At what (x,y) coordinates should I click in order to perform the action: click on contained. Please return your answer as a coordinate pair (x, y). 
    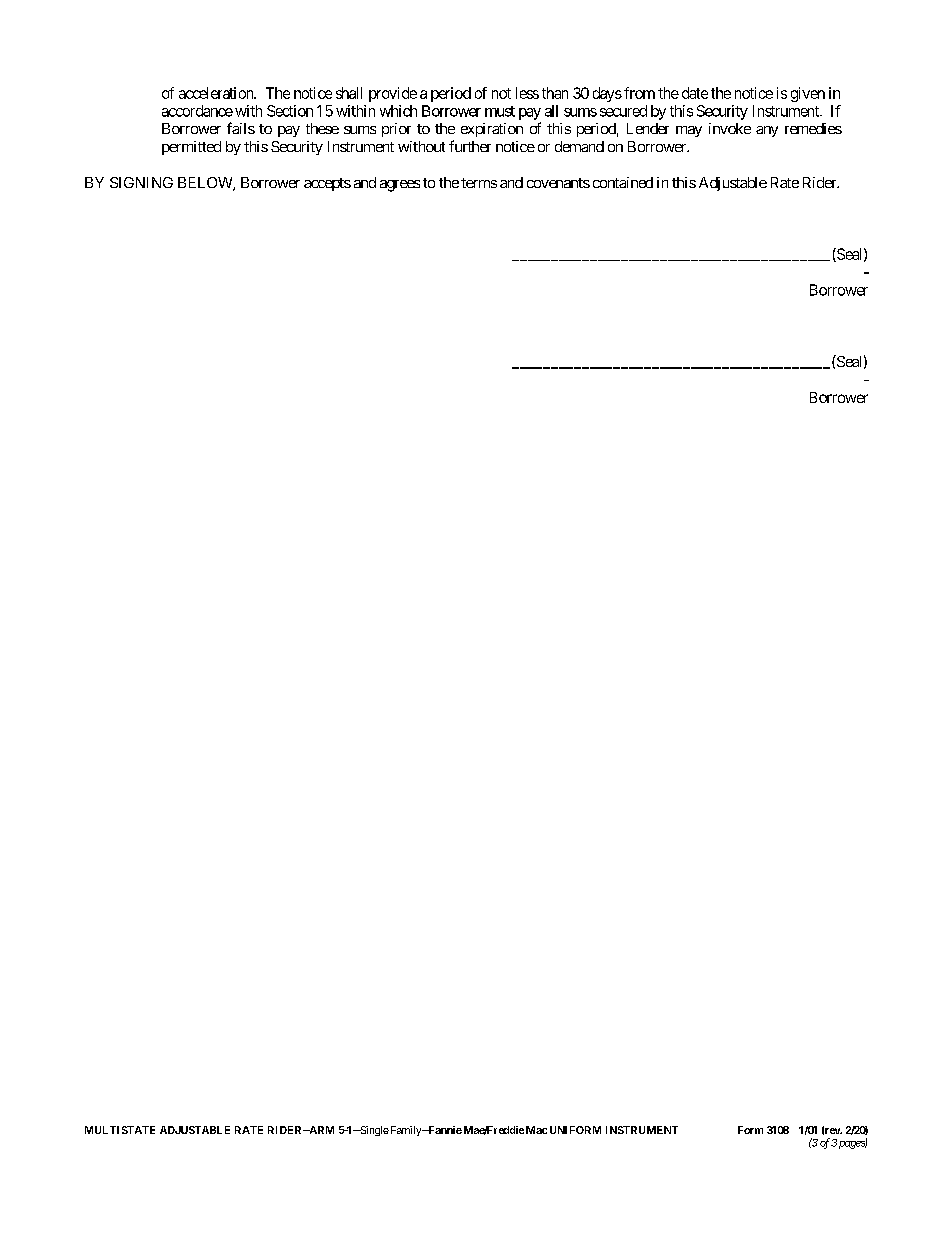
    Looking at the image, I should click on (623, 182).
